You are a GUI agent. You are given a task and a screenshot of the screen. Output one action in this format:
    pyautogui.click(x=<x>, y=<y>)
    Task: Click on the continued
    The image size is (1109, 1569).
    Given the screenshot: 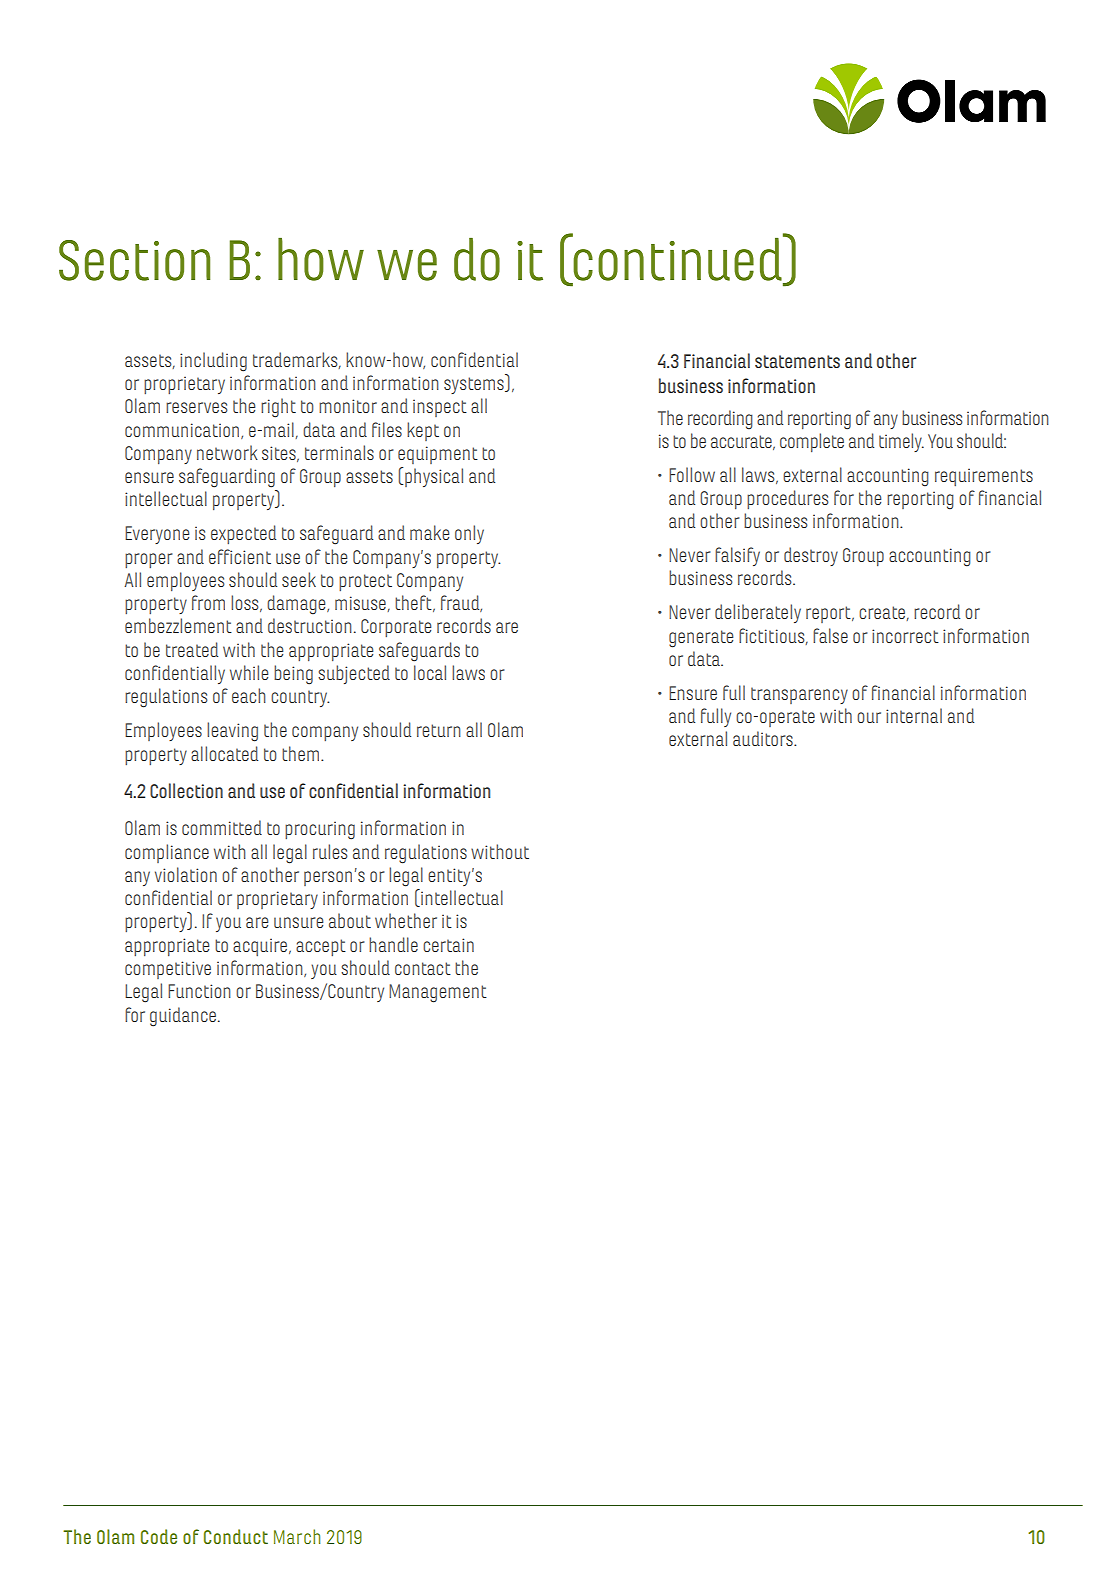 What is the action you would take?
    pyautogui.click(x=677, y=258)
